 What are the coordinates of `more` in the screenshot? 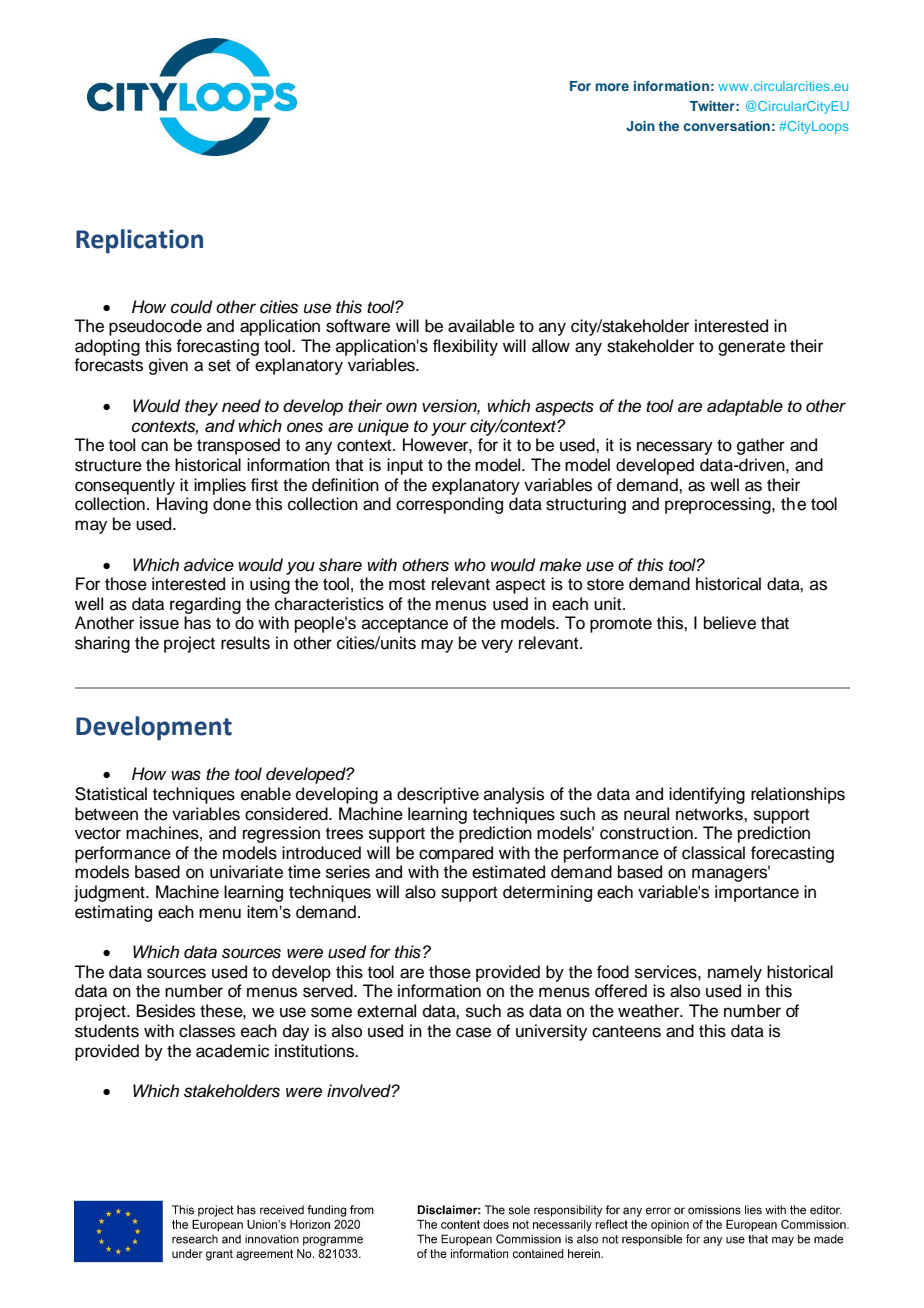 It's located at (612, 87).
